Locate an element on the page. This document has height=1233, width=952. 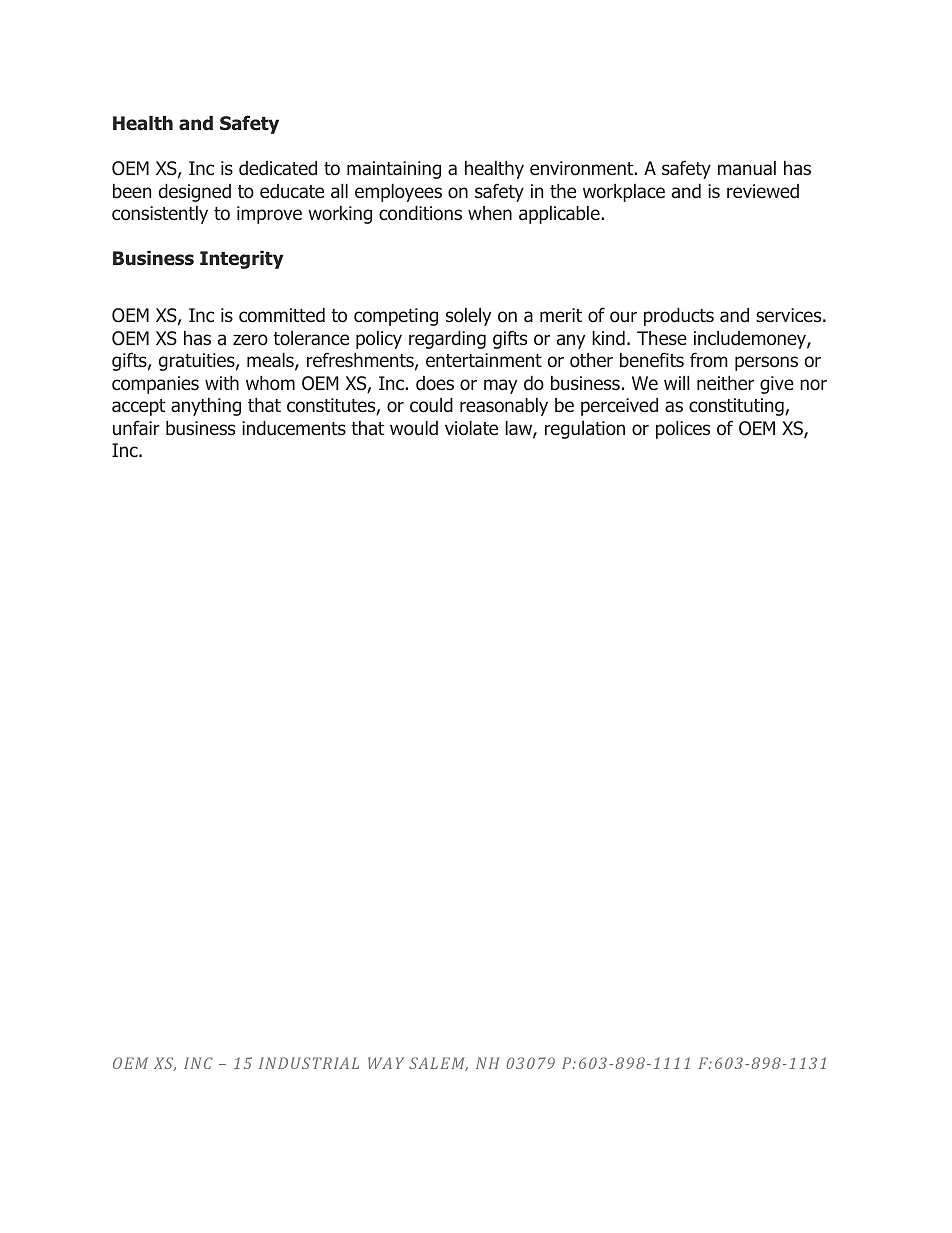
WAY is located at coordinates (386, 1063).
